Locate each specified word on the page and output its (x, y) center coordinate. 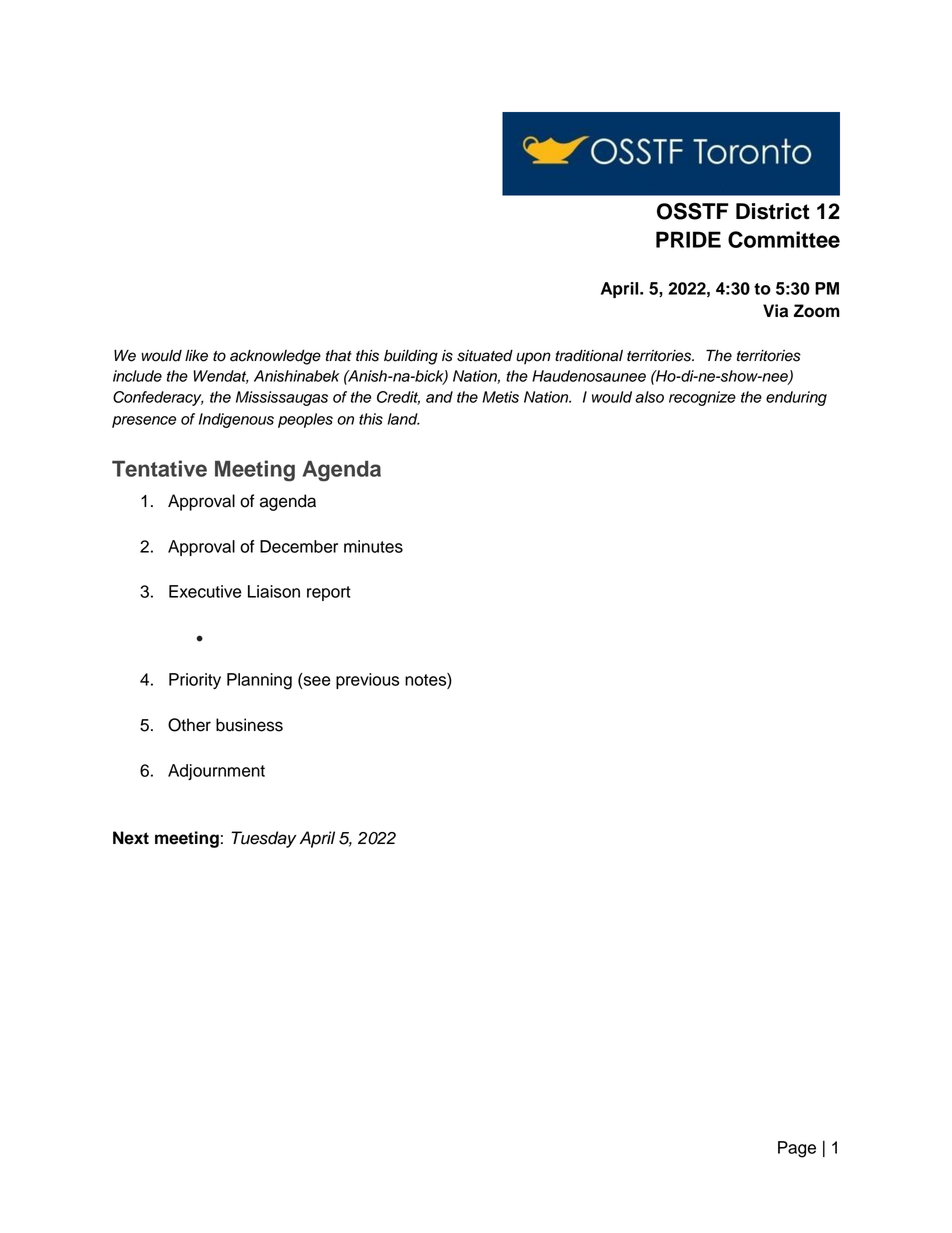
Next (131, 838)
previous (367, 681)
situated (485, 356)
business (249, 725)
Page (797, 1149)
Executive (205, 591)
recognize (702, 398)
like (196, 356)
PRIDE (688, 239)
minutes (373, 546)
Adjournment (216, 772)
